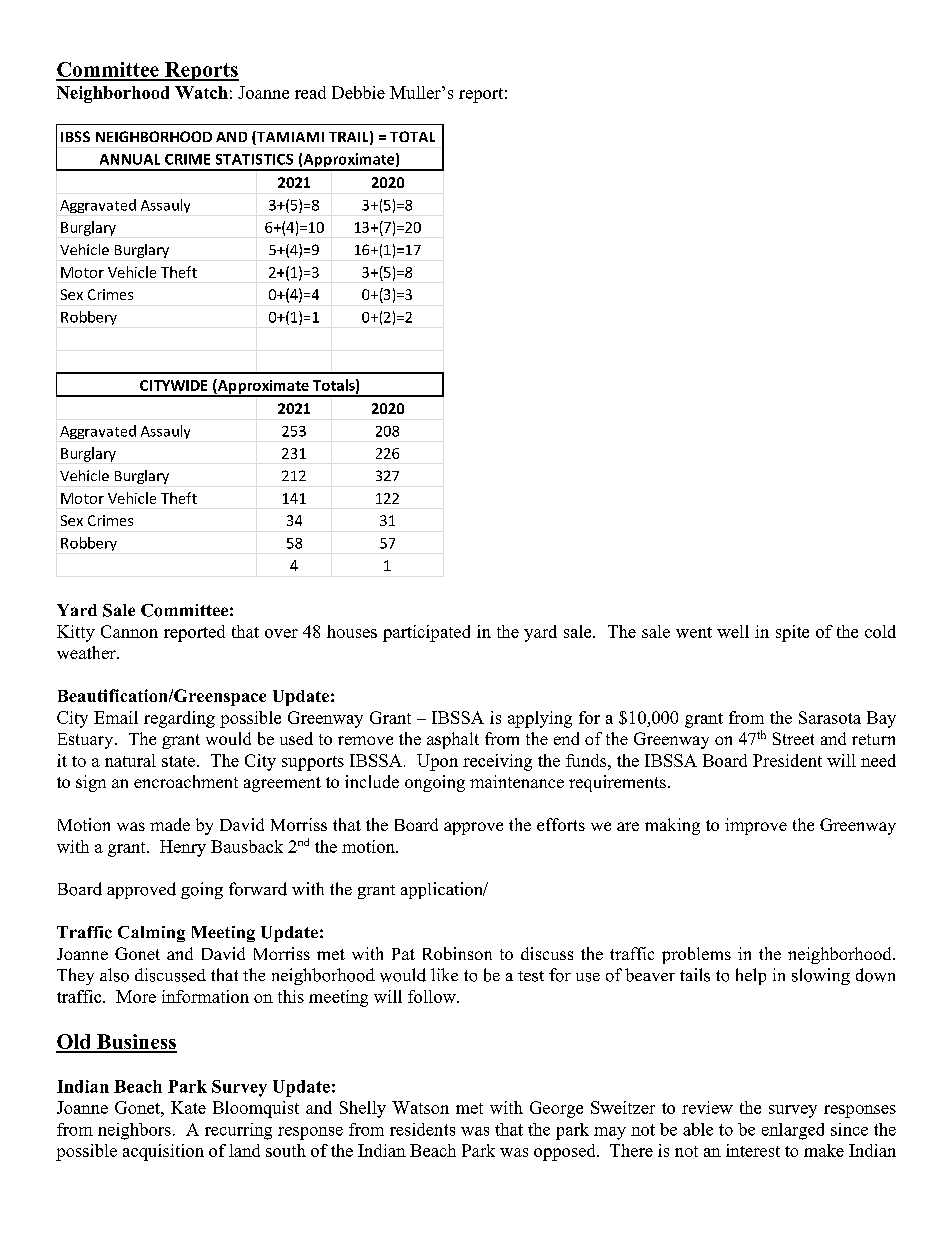 The image size is (952, 1233). I want to click on well, so click(733, 631).
